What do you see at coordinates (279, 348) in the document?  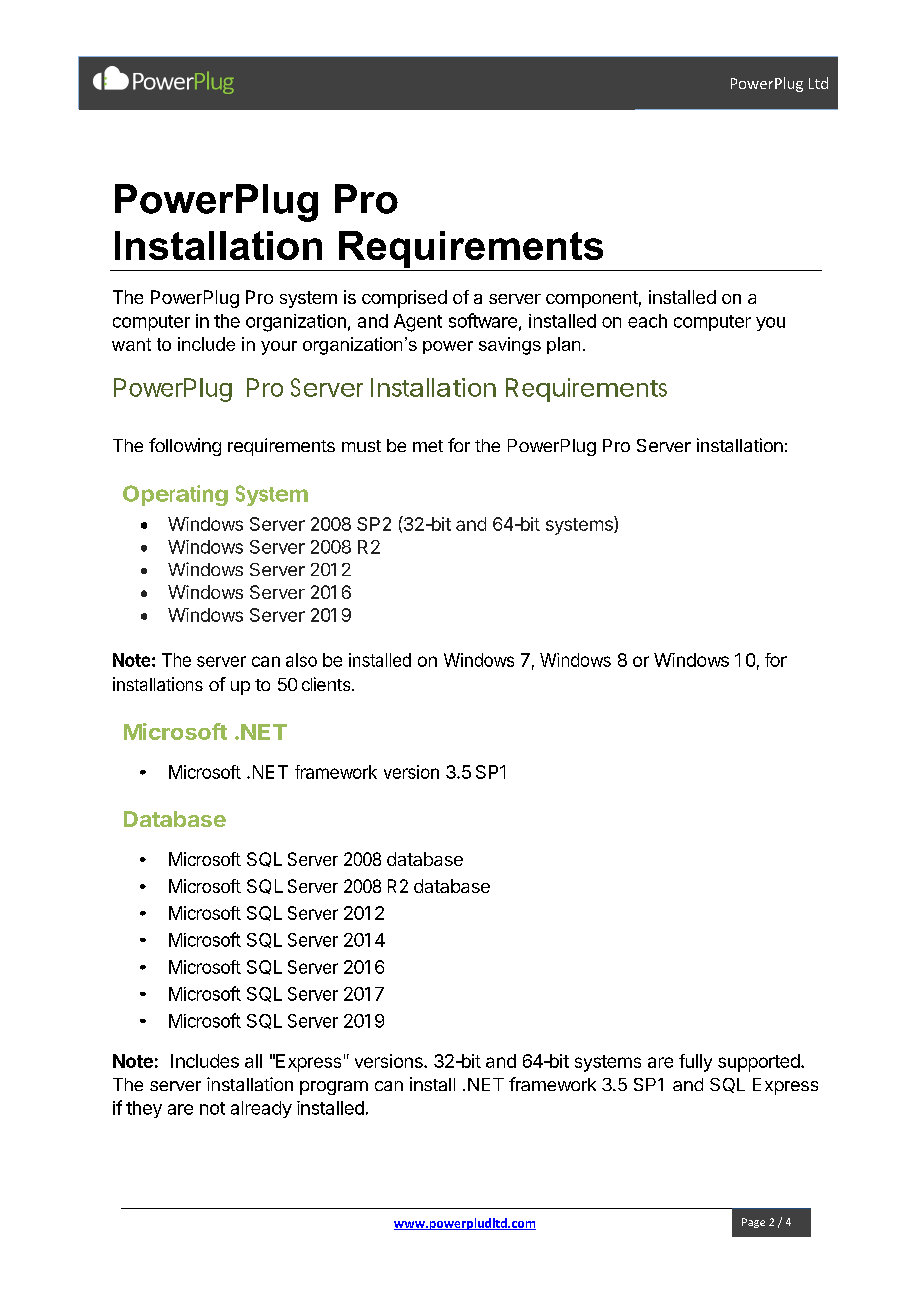 I see `your` at bounding box center [279, 348].
